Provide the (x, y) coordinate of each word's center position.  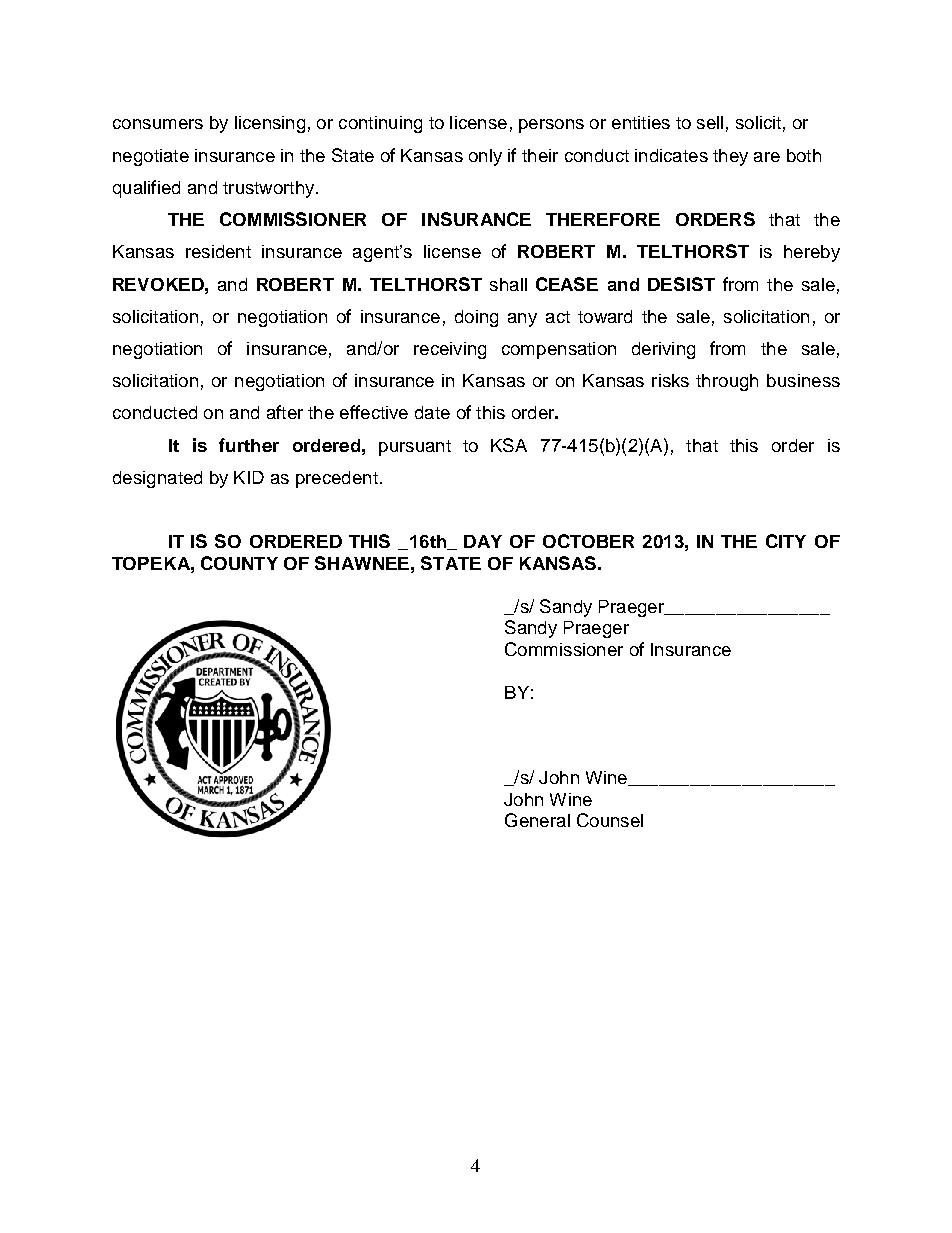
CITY (786, 541)
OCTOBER (588, 541)
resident (218, 251)
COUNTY (239, 563)
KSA (509, 445)
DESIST (681, 284)
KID (249, 477)
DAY (483, 541)
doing (476, 318)
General (537, 820)
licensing (270, 124)
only (485, 157)
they (730, 157)
